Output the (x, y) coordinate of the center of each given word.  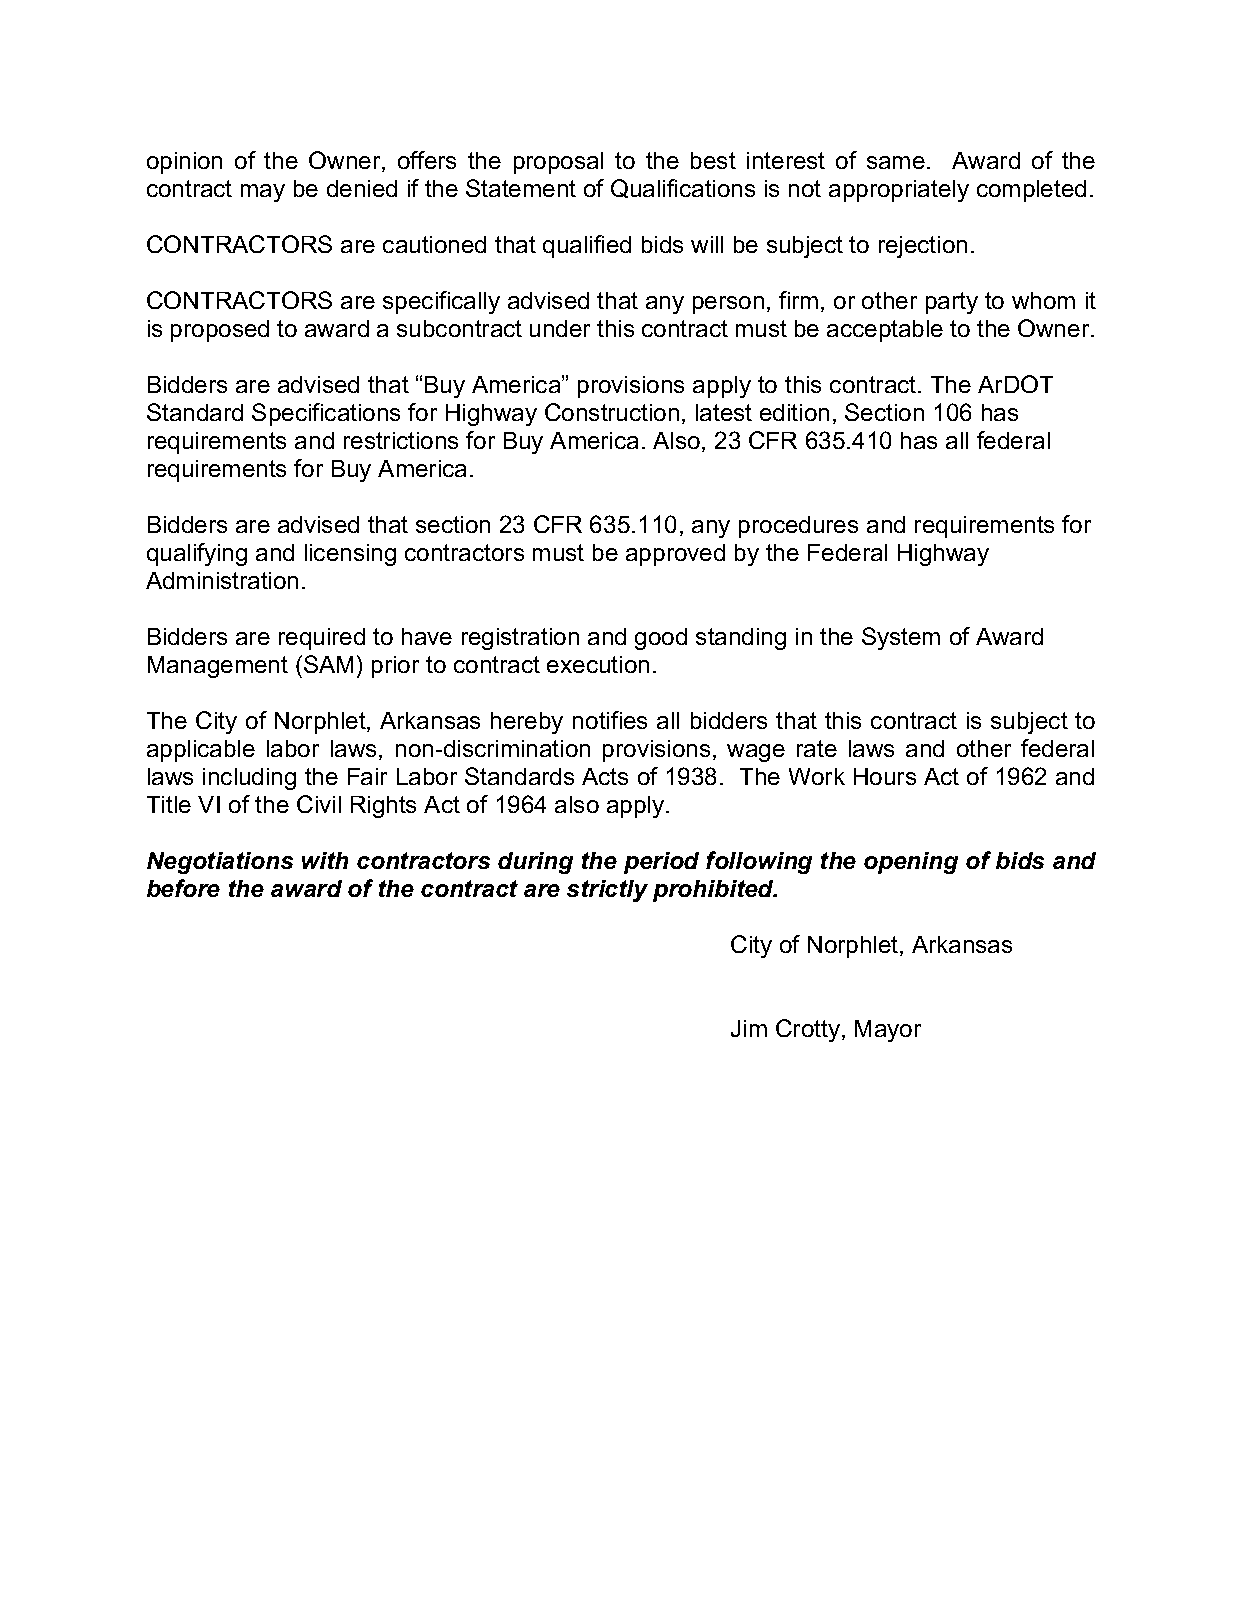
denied (362, 188)
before (183, 888)
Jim (749, 1028)
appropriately (899, 191)
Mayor (888, 1031)
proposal (558, 163)
